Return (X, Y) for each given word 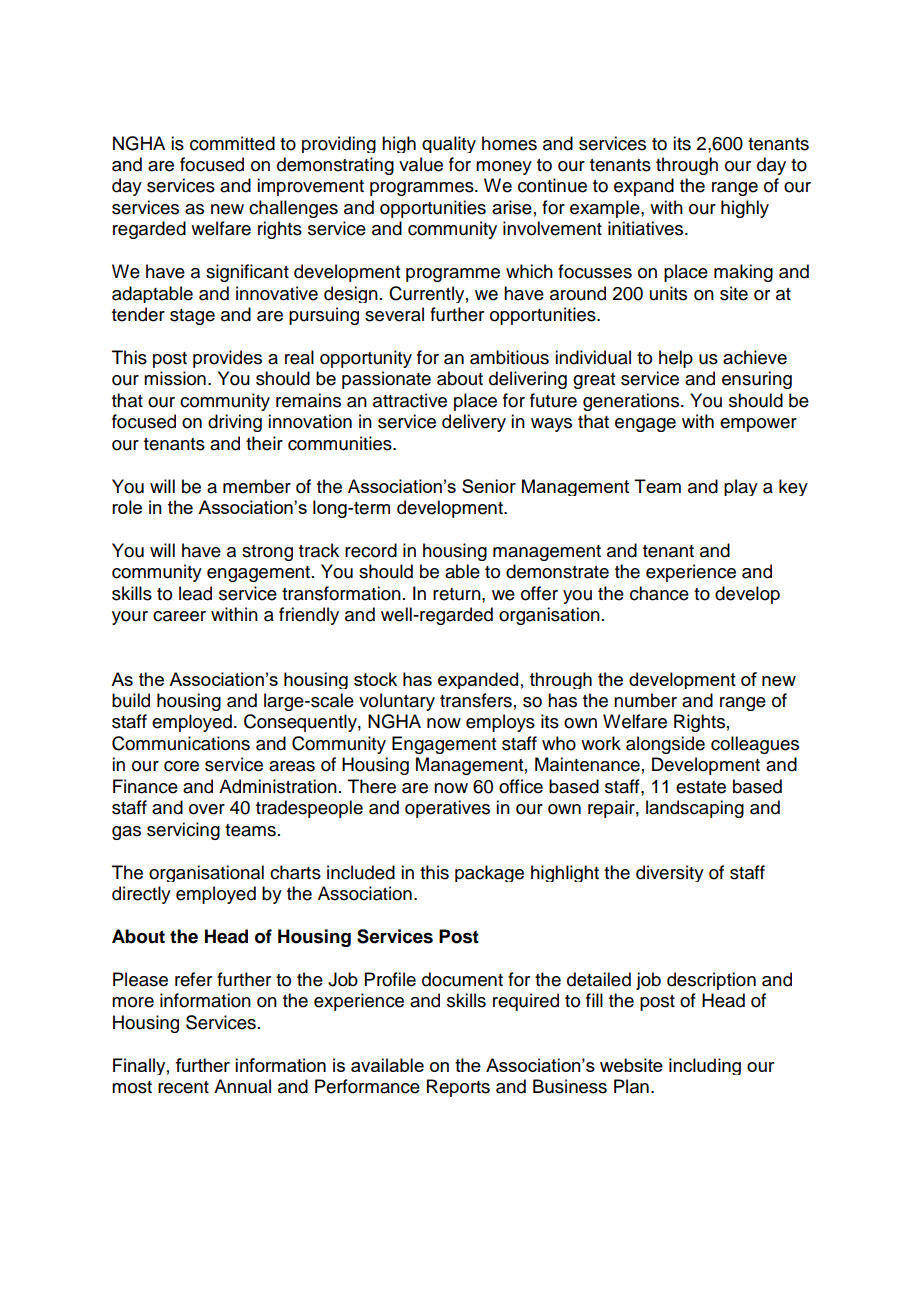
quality (449, 144)
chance (659, 593)
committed (232, 143)
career (179, 616)
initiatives (647, 228)
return (458, 594)
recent (183, 1087)
